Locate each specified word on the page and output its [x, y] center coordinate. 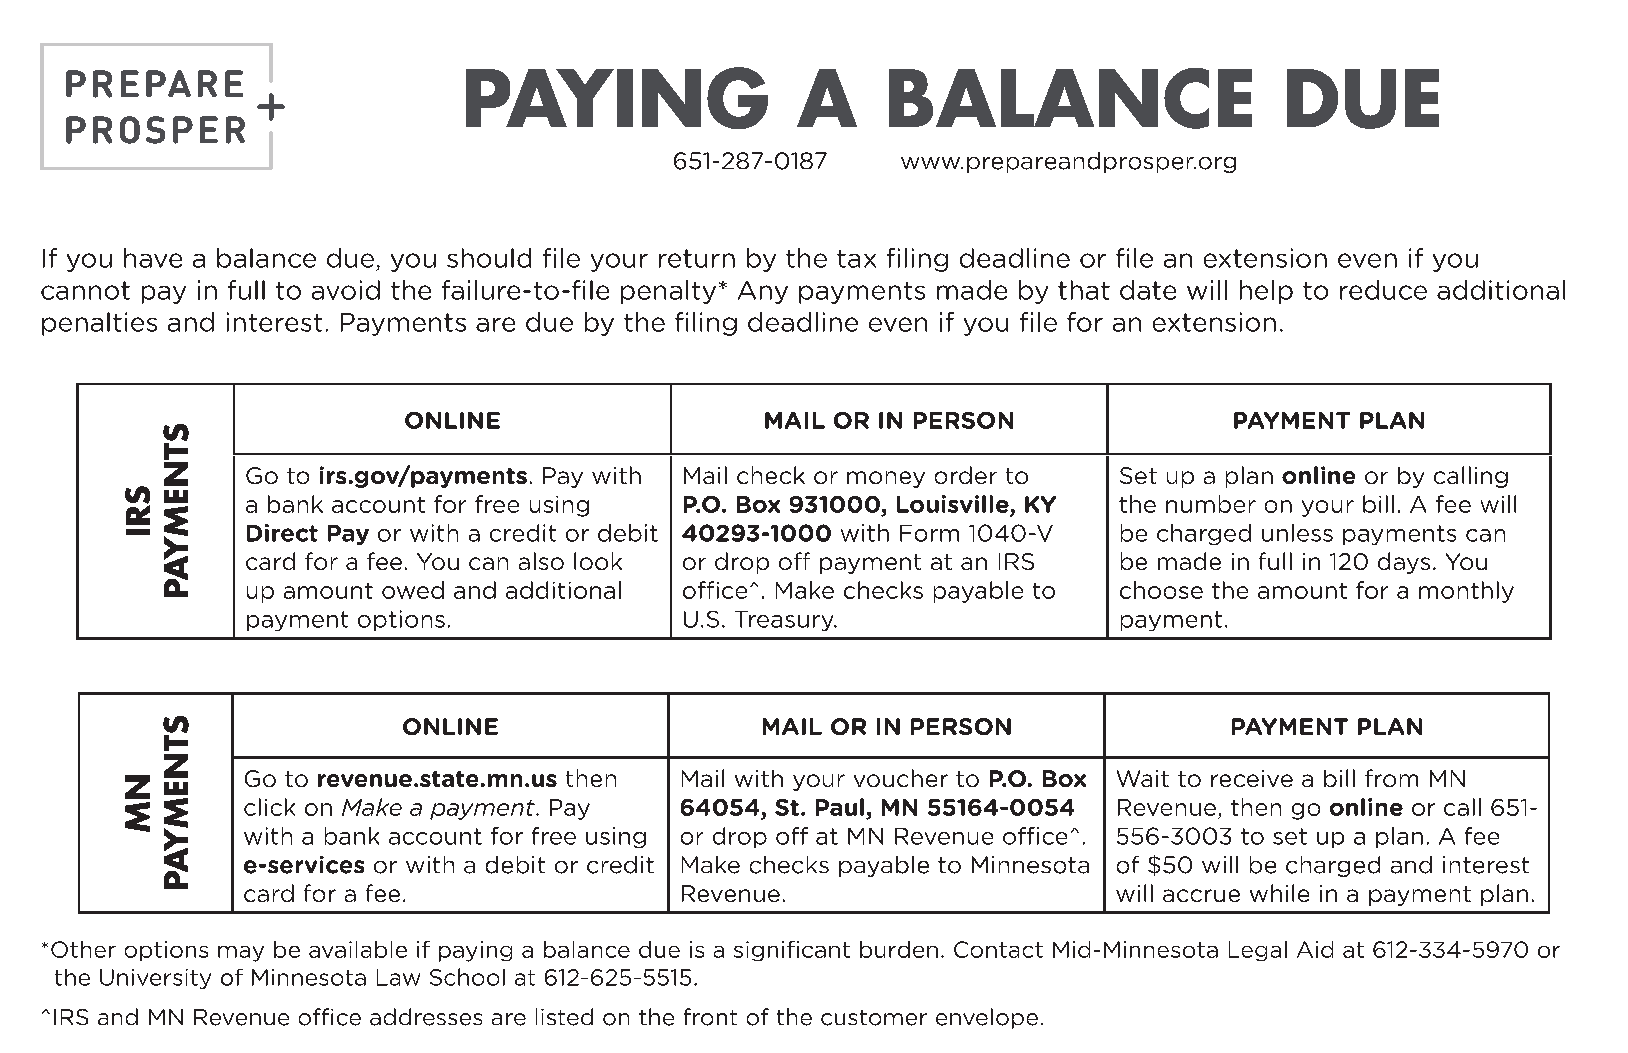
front [710, 1017]
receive [1252, 778]
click [269, 807]
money [886, 479]
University [155, 979]
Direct [282, 533]
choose [1161, 590]
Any [763, 292]
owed [413, 590]
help [1266, 292]
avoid [346, 290]
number [1211, 504]
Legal [1258, 951]
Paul [840, 807]
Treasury [785, 621]
